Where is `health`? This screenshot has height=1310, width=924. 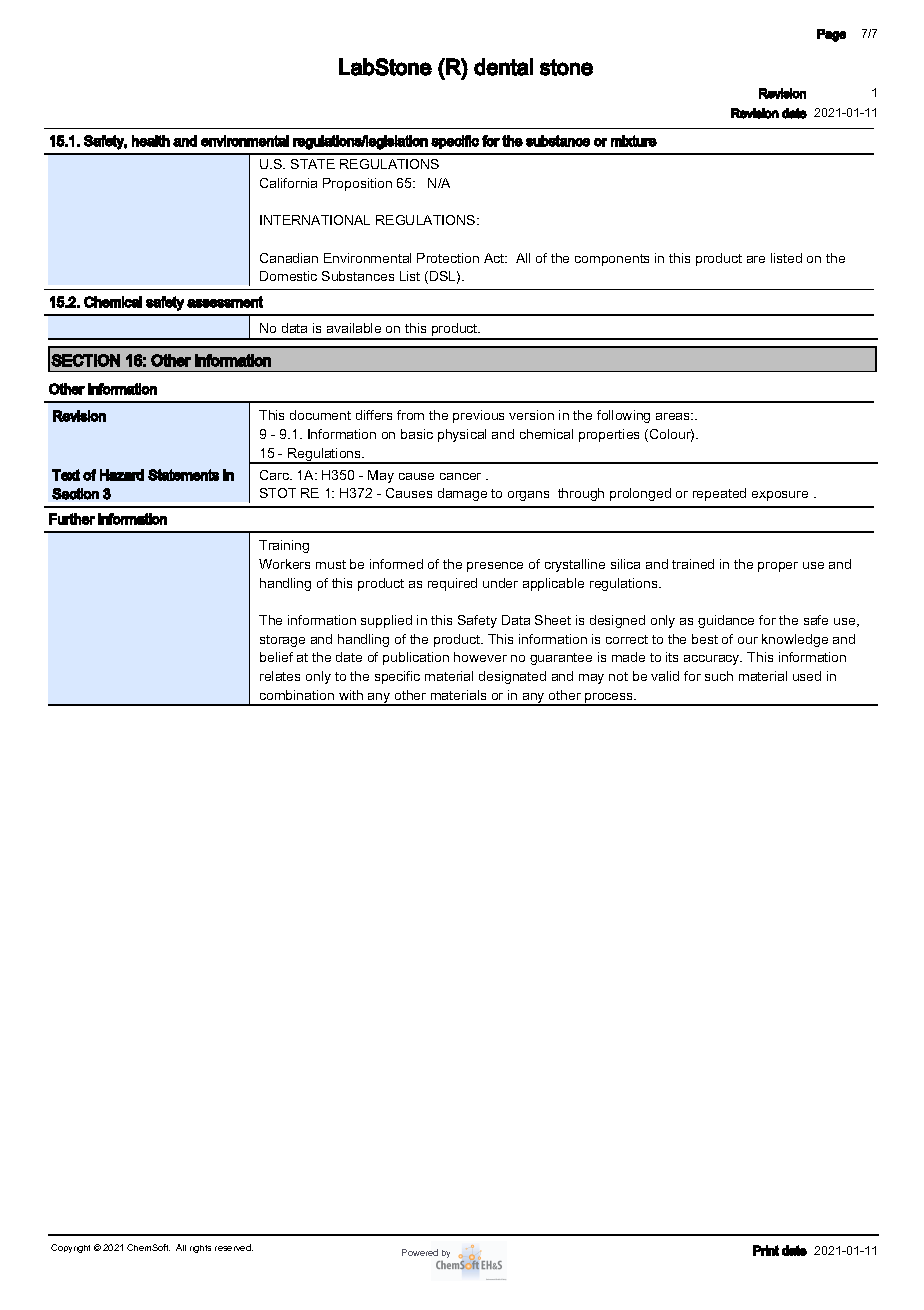
health is located at coordinates (151, 141).
